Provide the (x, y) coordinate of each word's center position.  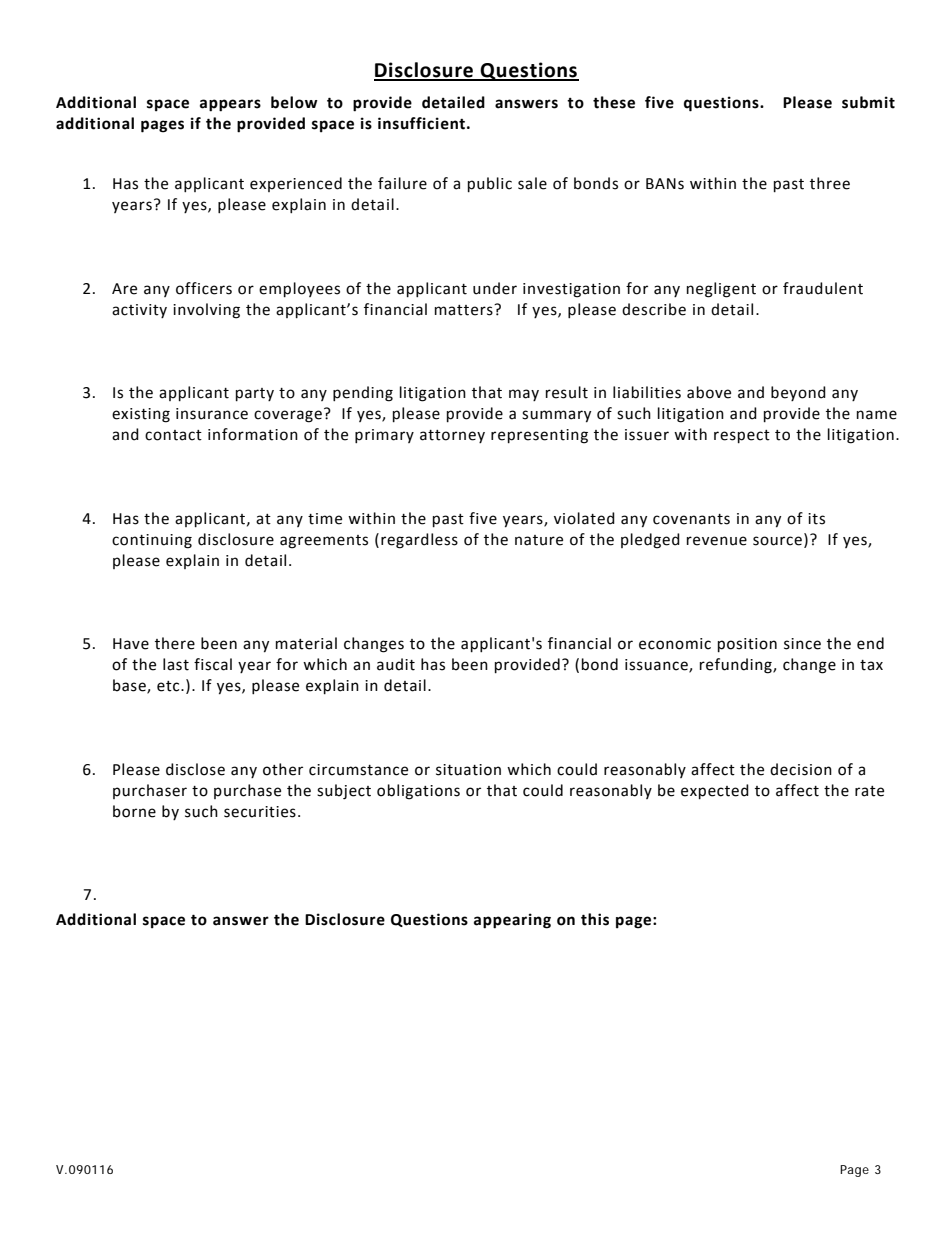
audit (396, 664)
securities (260, 812)
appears (230, 105)
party (255, 395)
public (490, 185)
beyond (798, 393)
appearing (512, 921)
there (175, 643)
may (524, 395)
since (802, 644)
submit (868, 102)
